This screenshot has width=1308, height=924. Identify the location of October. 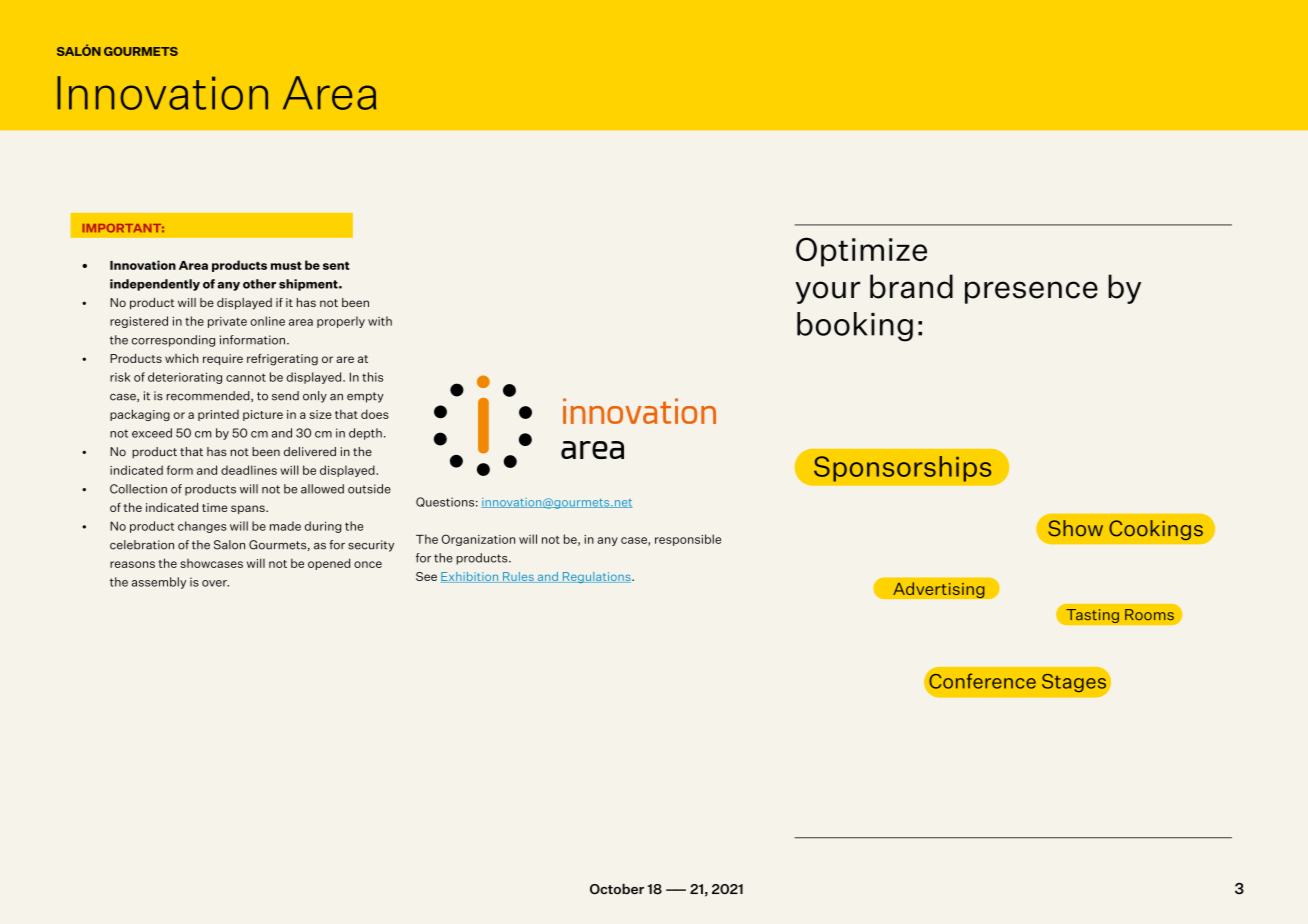
(617, 889).
